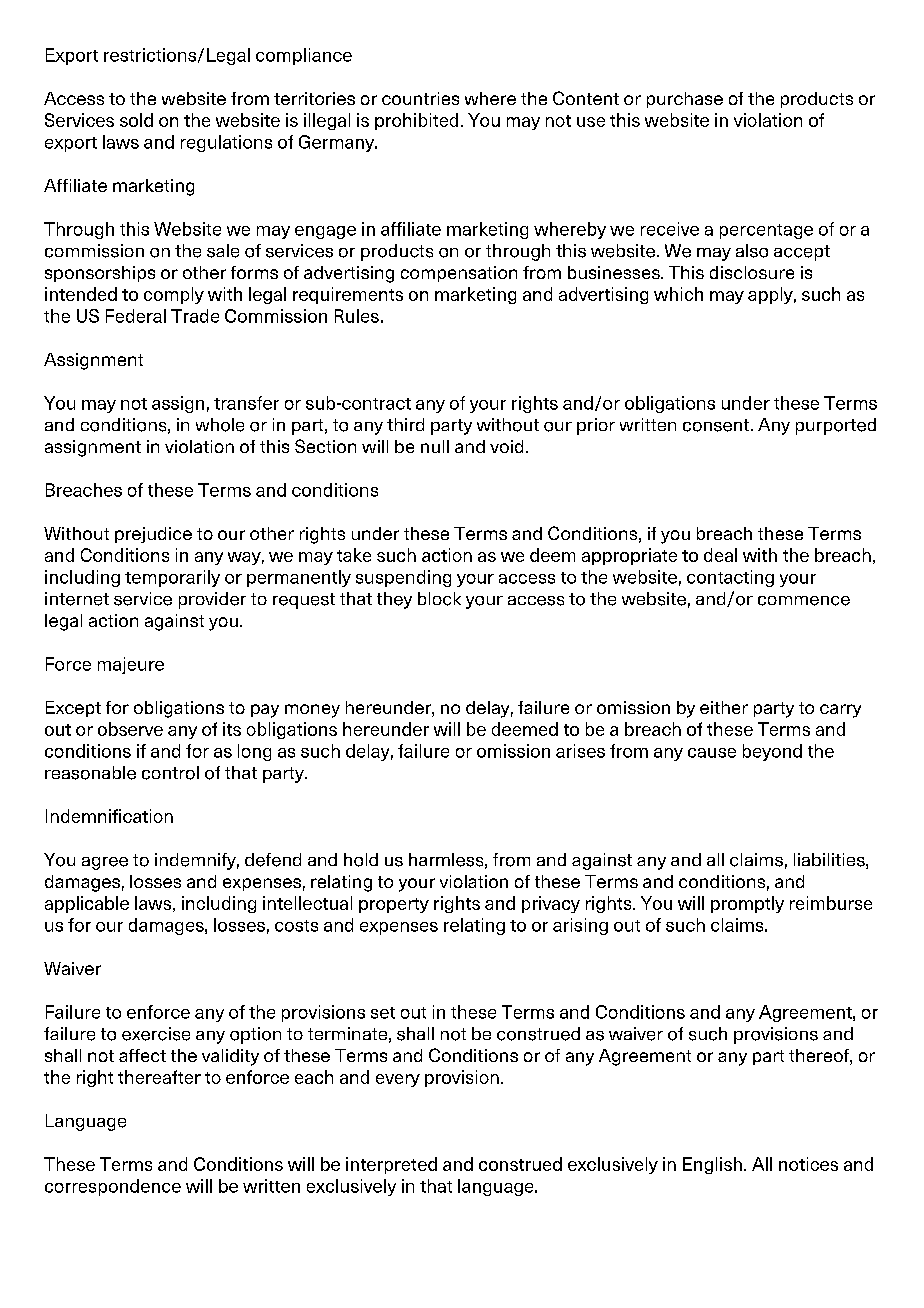  Describe the element at coordinates (435, 446) in the screenshot. I see `null` at that location.
